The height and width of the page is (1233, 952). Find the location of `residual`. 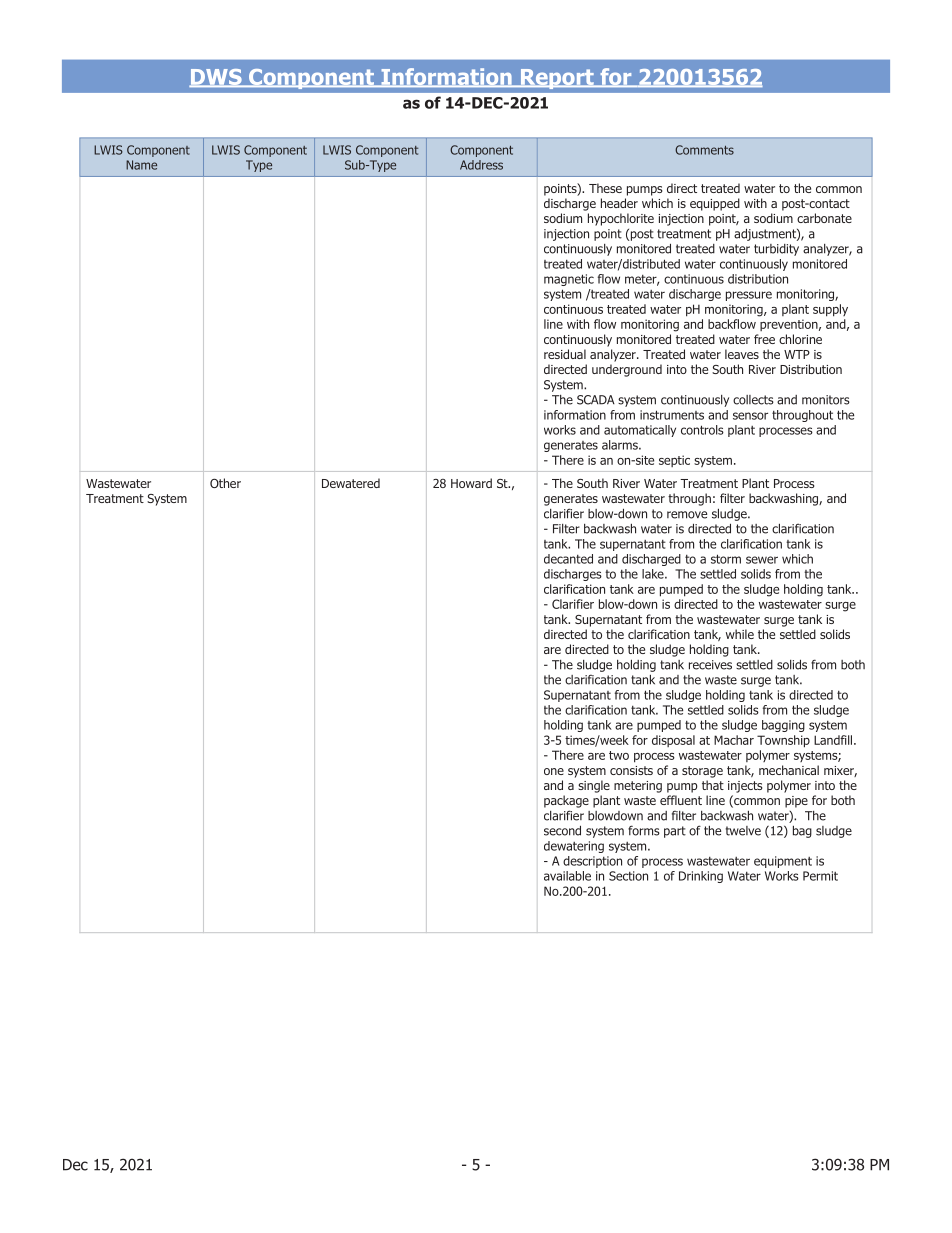

residual is located at coordinates (565, 354).
